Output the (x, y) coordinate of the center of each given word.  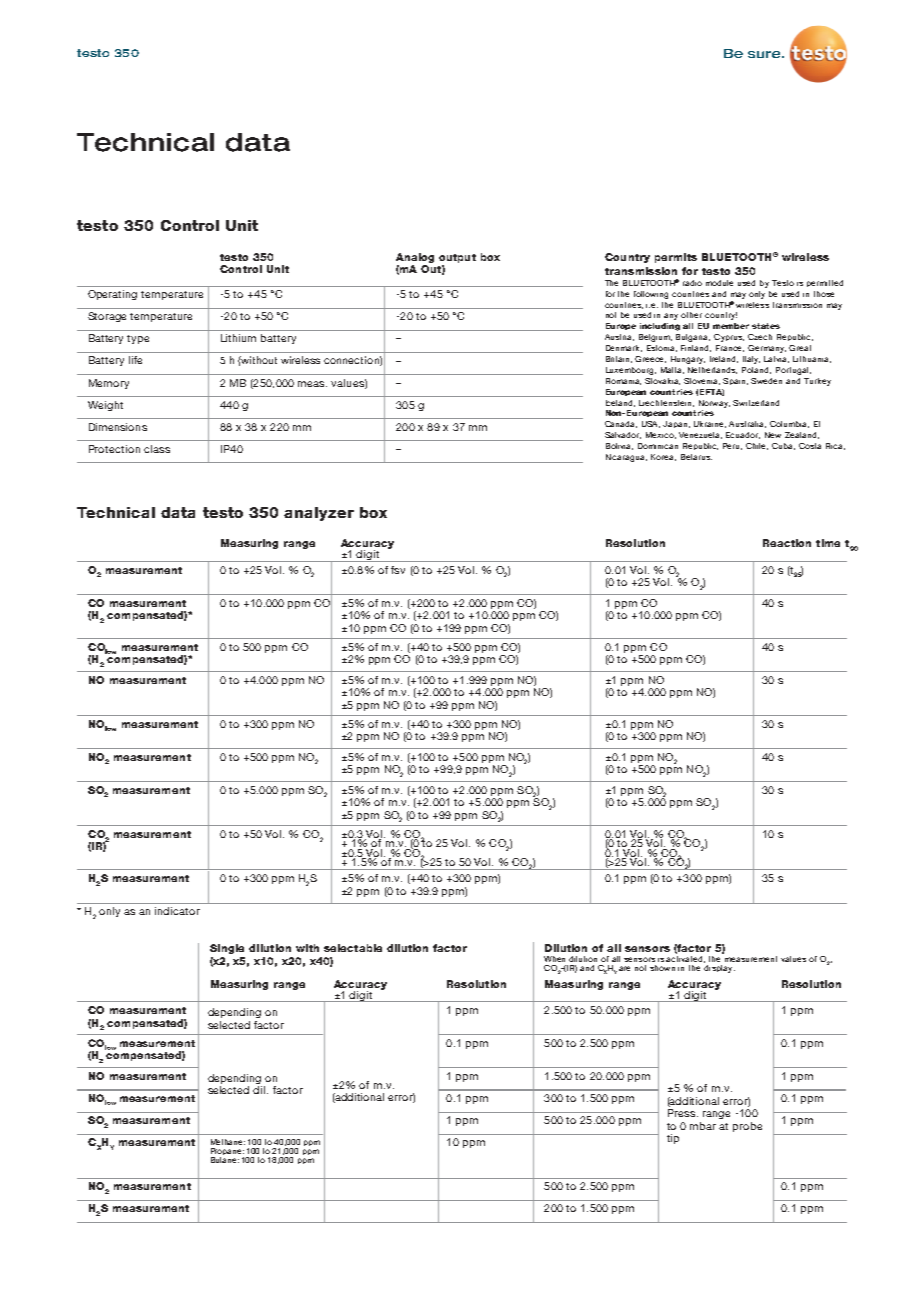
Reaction (787, 543)
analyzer (319, 514)
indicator (177, 911)
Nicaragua (626, 458)
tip (673, 1139)
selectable (353, 948)
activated (685, 958)
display (719, 969)
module (719, 283)
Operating (112, 295)
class (157, 449)
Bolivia (619, 446)
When (554, 959)
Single (227, 949)
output (457, 258)
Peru (732, 446)
